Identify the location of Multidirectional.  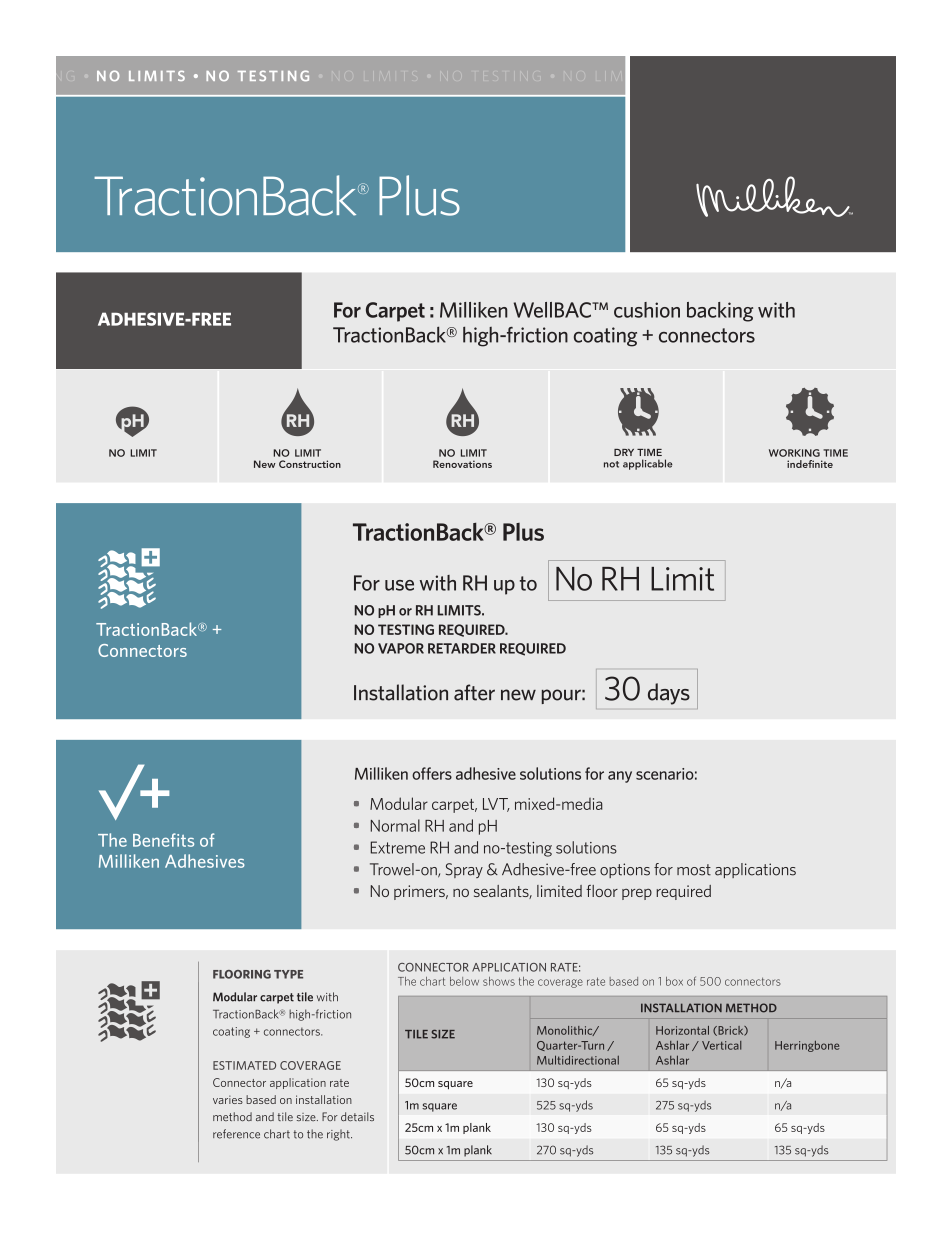
(578, 1060).
